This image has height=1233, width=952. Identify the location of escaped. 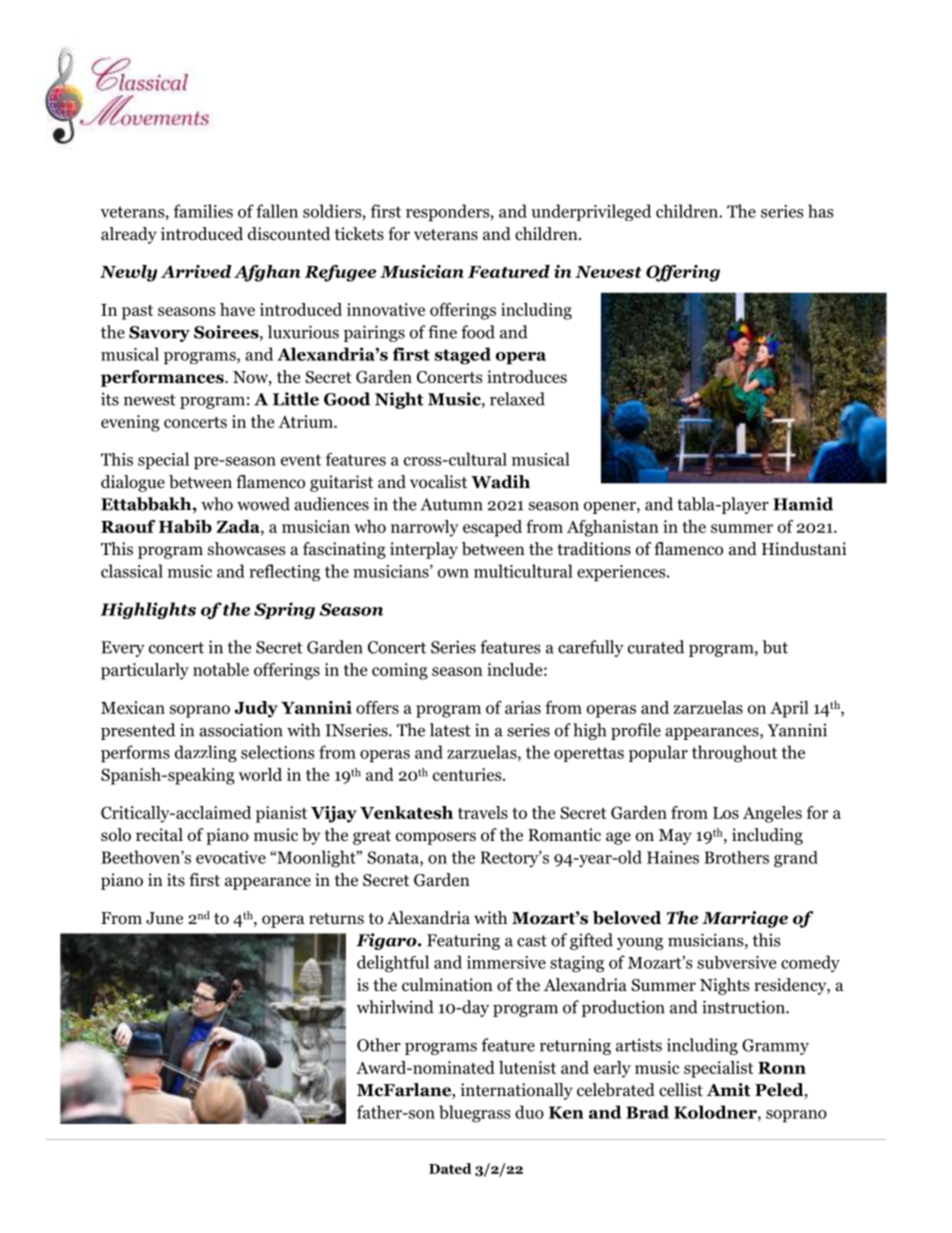
(492, 528).
